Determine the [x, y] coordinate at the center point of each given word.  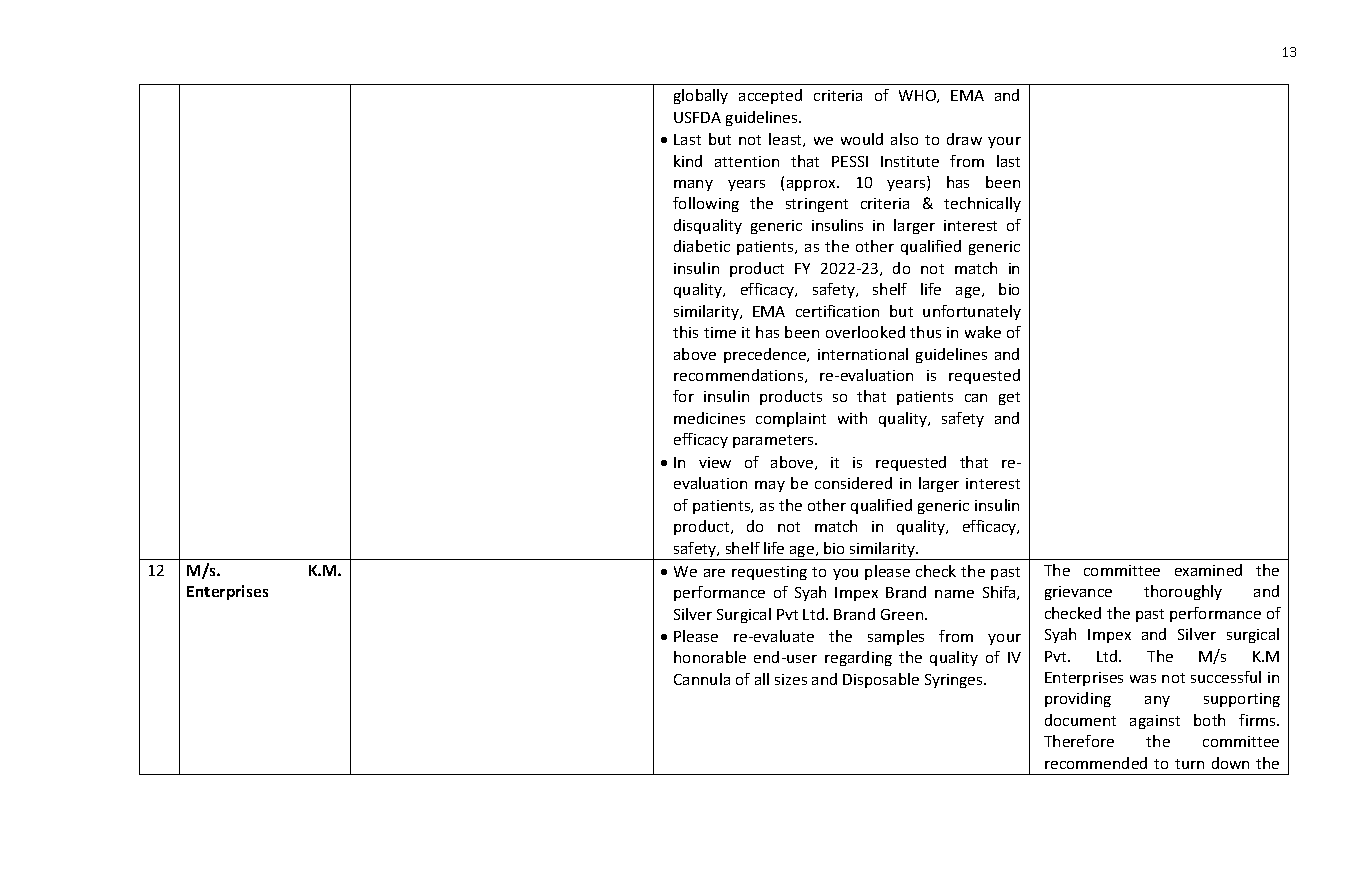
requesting [769, 573]
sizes [791, 679]
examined [1208, 570]
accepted [770, 96]
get [1009, 398]
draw [964, 139]
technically [982, 204]
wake [983, 332]
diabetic [702, 246]
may [770, 486]
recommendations [740, 376]
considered [853, 483]
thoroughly [1183, 592]
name [954, 594]
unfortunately [972, 312]
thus [925, 332]
